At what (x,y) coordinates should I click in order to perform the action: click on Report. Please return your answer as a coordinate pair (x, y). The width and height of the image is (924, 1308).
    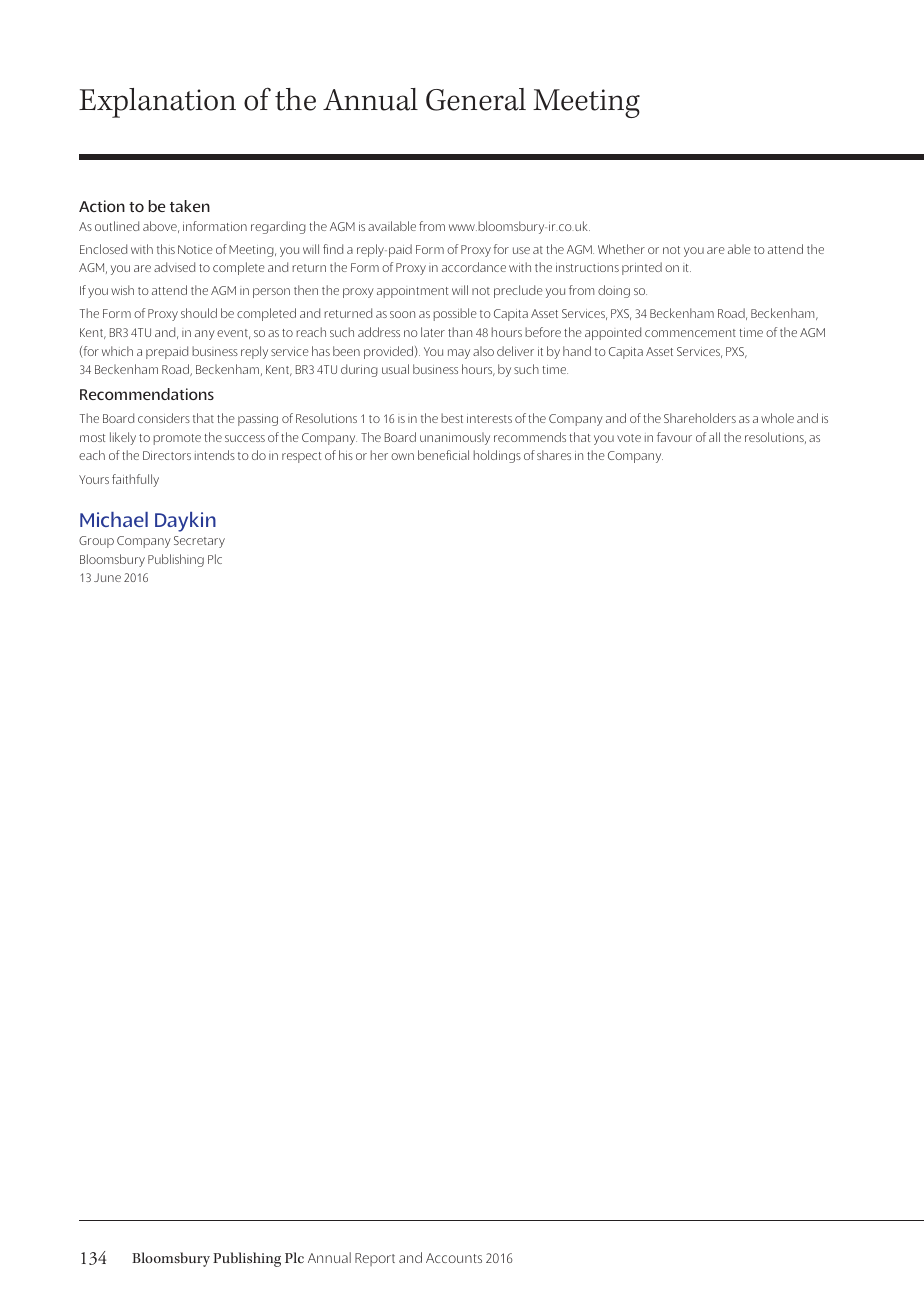
    Looking at the image, I should click on (375, 1259).
